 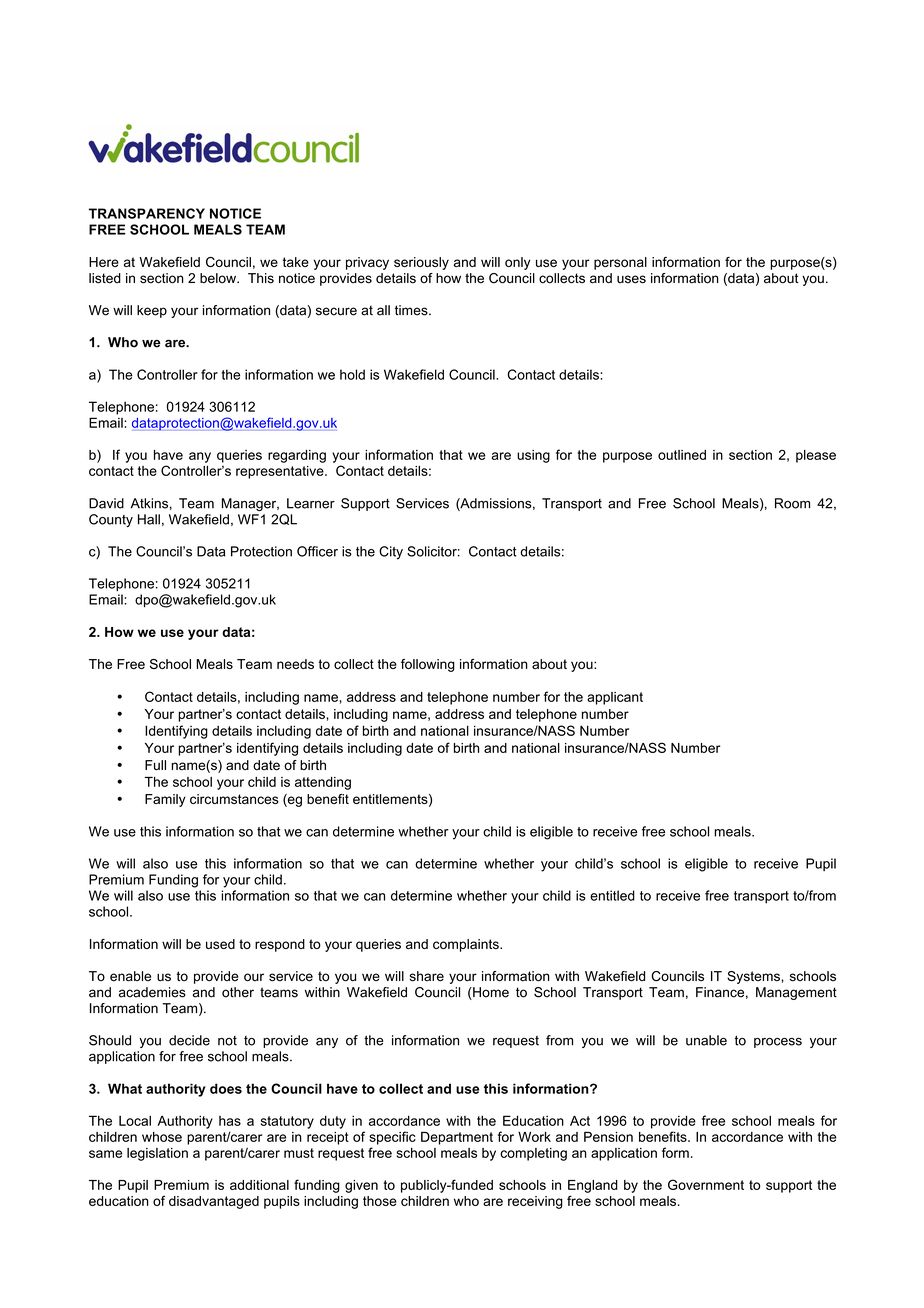 What do you see at coordinates (467, 945) in the document?
I see `complaints` at bounding box center [467, 945].
